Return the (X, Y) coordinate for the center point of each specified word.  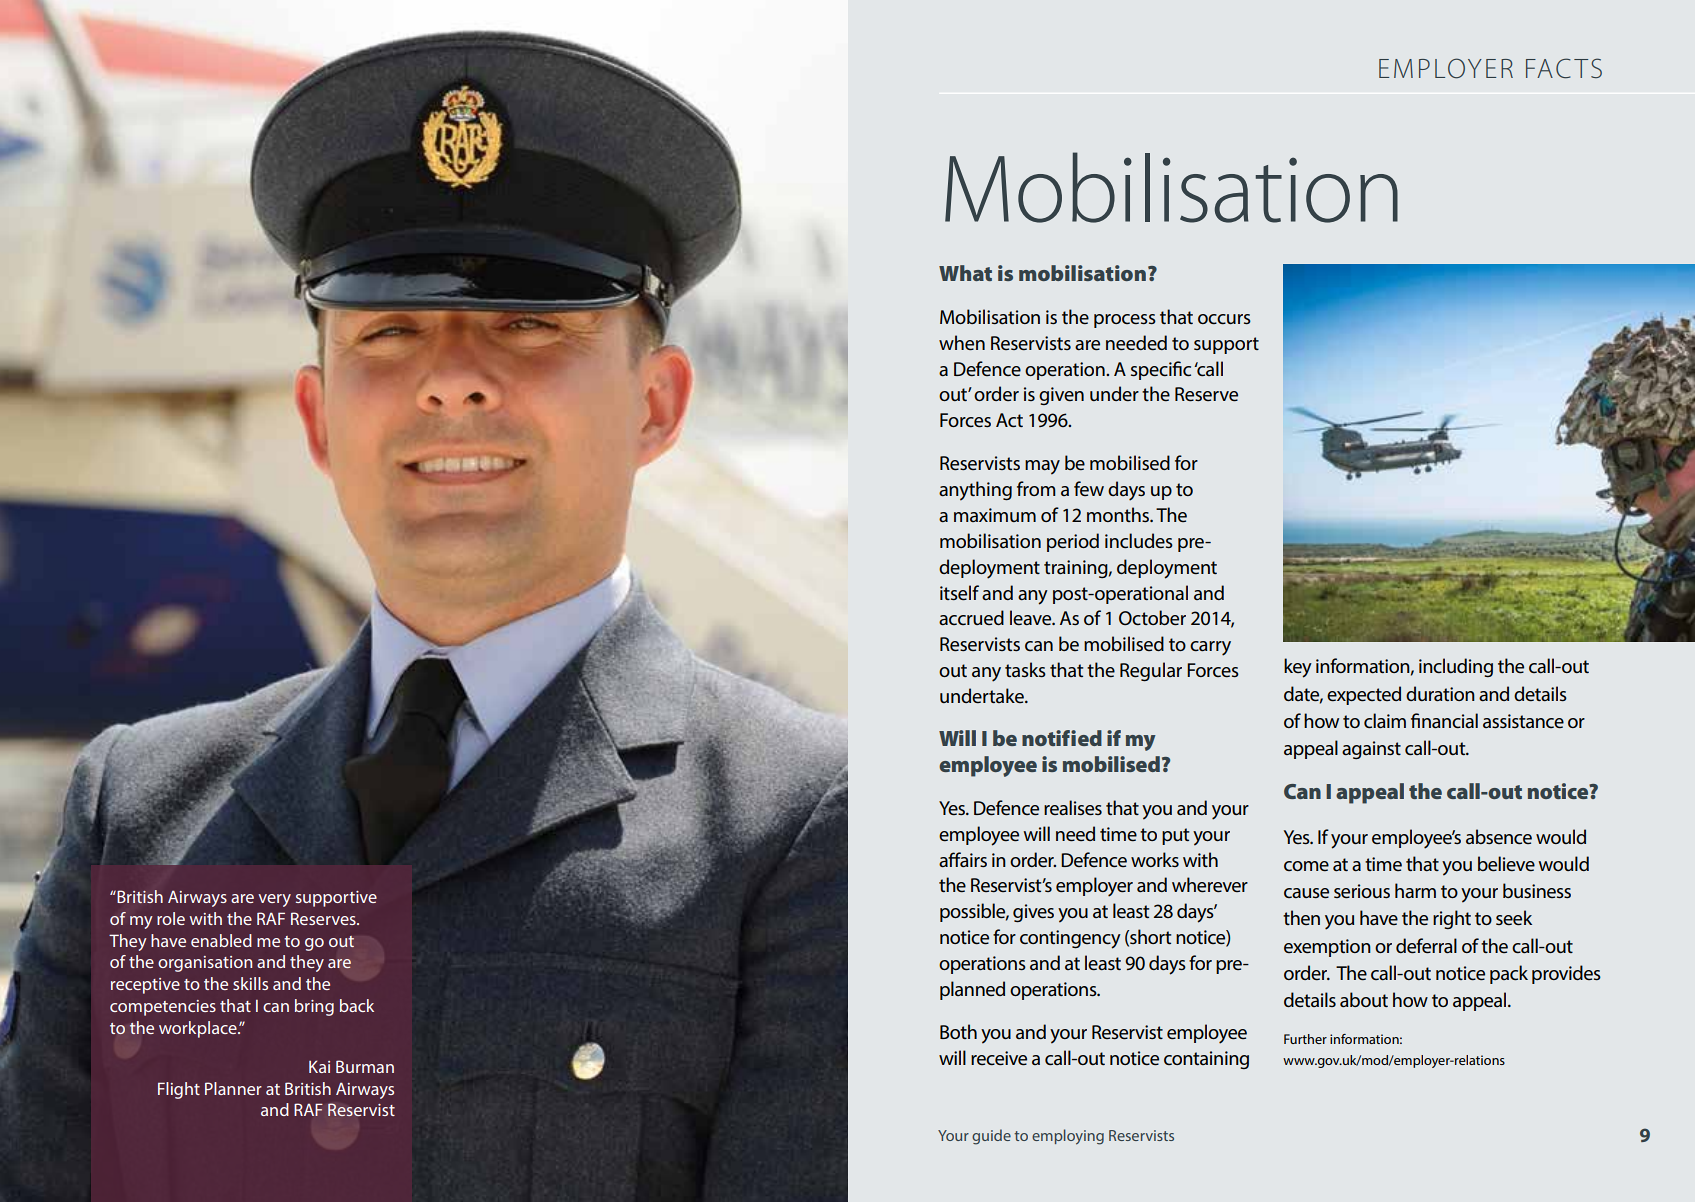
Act (1009, 420)
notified (1062, 738)
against (1371, 750)
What (965, 273)
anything (975, 491)
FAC (1548, 68)
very (274, 900)
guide (991, 1137)
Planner (233, 1088)
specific (1161, 370)
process (1125, 321)
